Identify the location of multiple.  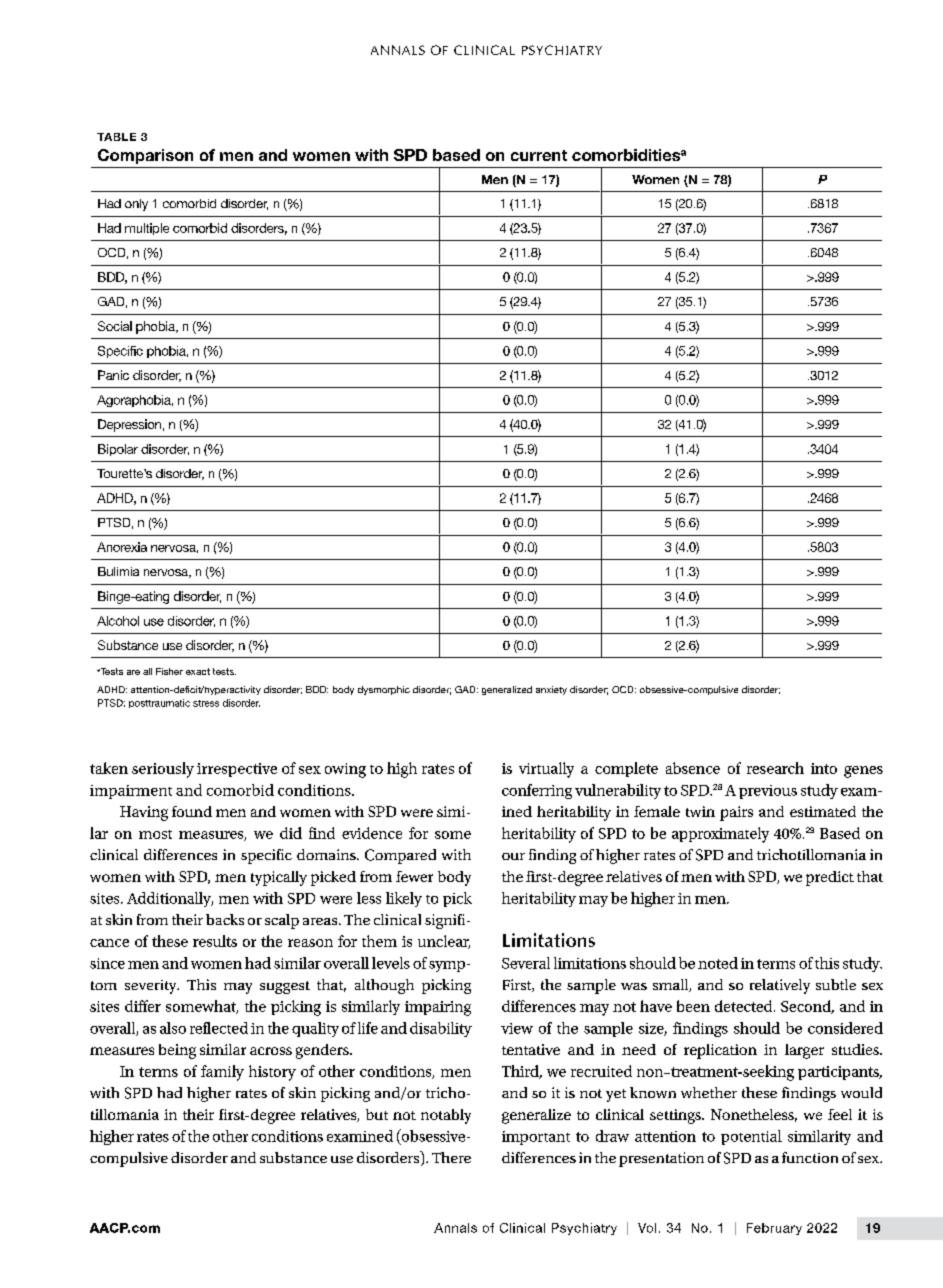
(147, 229).
